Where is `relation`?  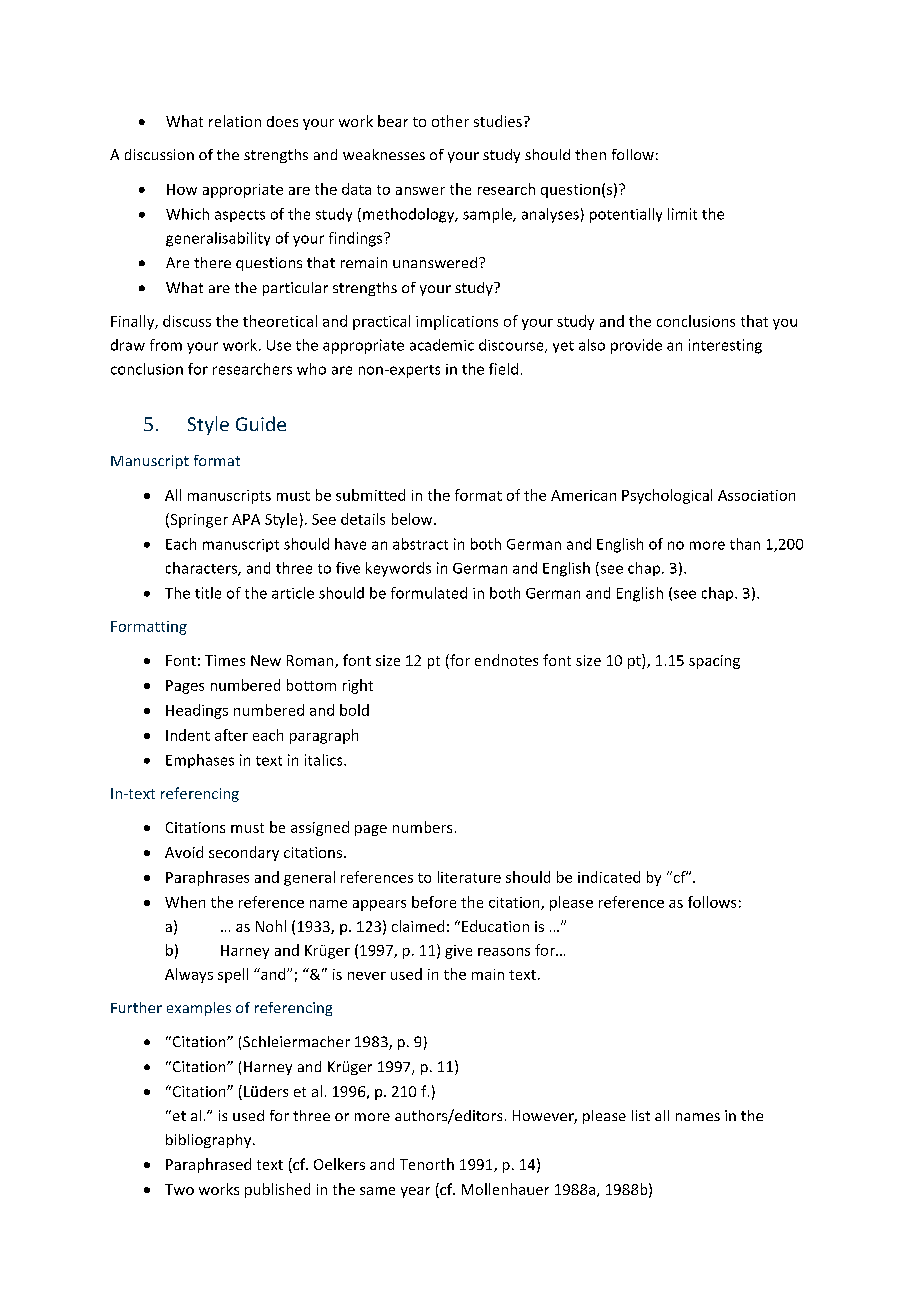
relation is located at coordinates (235, 121).
